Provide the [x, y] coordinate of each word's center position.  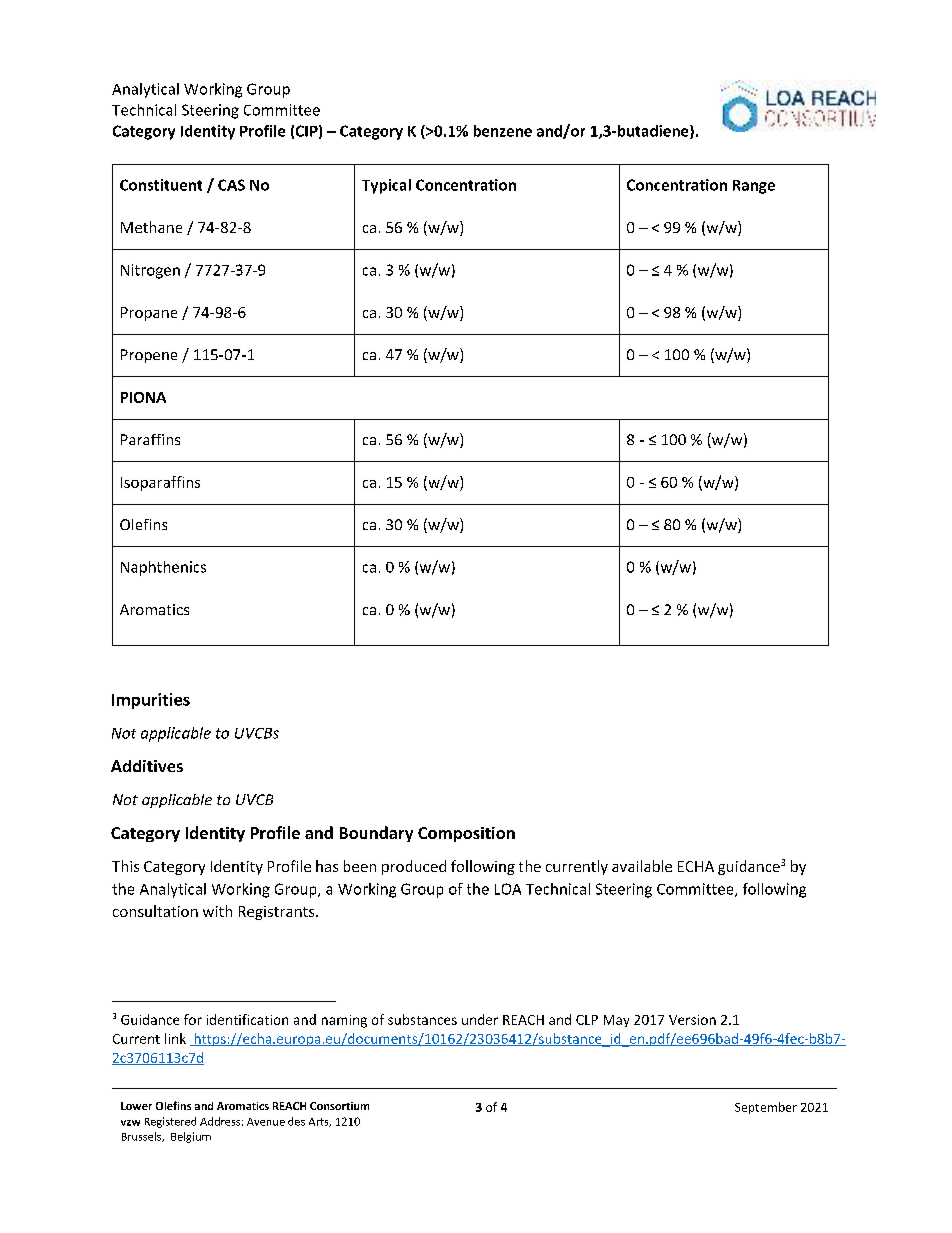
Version [692, 1020]
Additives [147, 766]
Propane [149, 314]
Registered [170, 1122]
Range [754, 187]
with [217, 911]
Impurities [151, 701]
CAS [231, 185]
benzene [503, 131]
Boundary [376, 834]
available [642, 866]
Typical [386, 186]
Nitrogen [150, 271]
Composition [466, 834]
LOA [508, 889]
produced [414, 867]
